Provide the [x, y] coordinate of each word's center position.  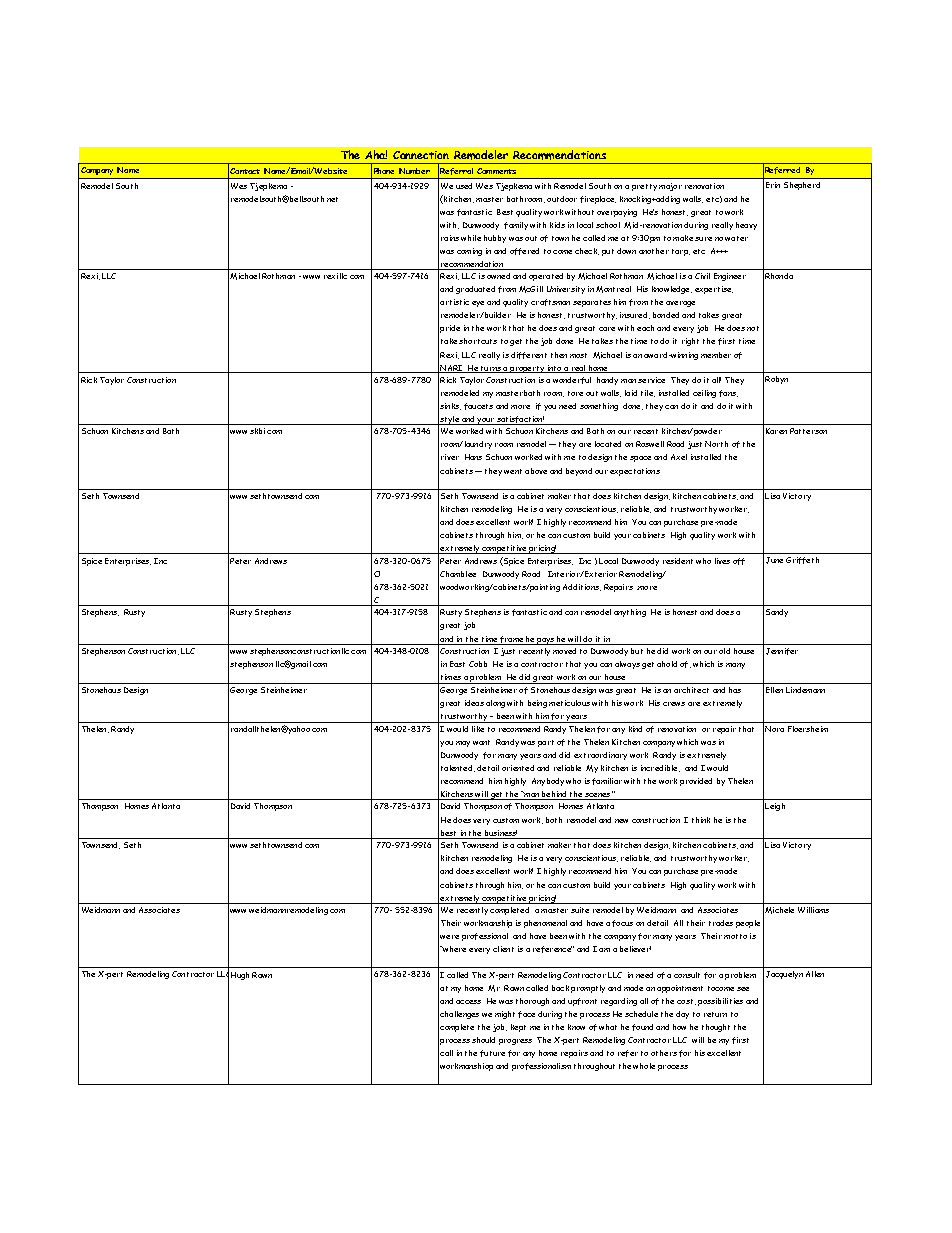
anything [630, 613]
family [516, 226]
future [492, 1053]
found [642, 1027]
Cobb [478, 664]
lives [722, 561]
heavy [746, 226]
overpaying [617, 213]
